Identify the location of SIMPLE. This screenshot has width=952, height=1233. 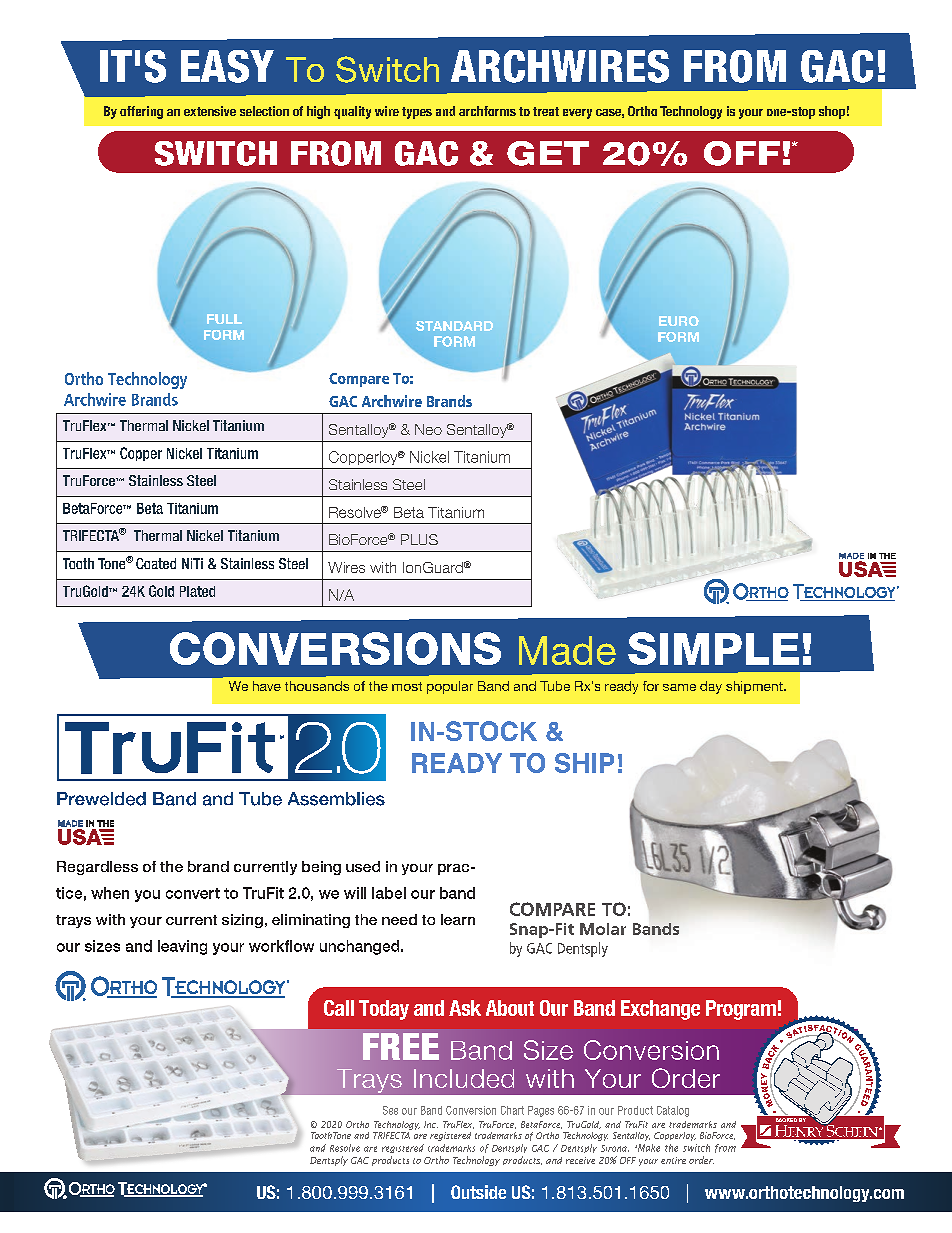
(713, 648).
